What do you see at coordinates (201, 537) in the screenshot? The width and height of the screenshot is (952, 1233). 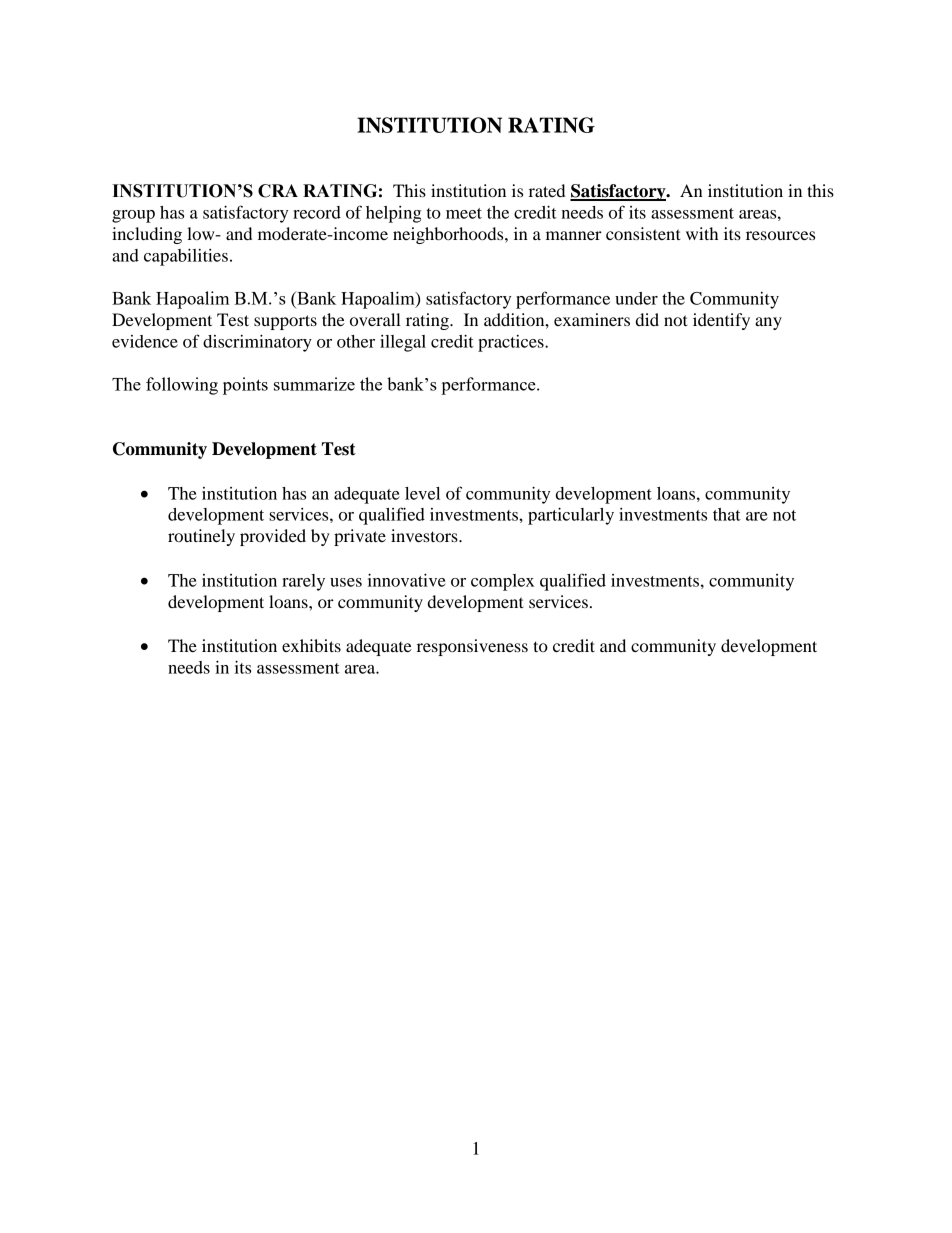 I see `routinely` at bounding box center [201, 537].
